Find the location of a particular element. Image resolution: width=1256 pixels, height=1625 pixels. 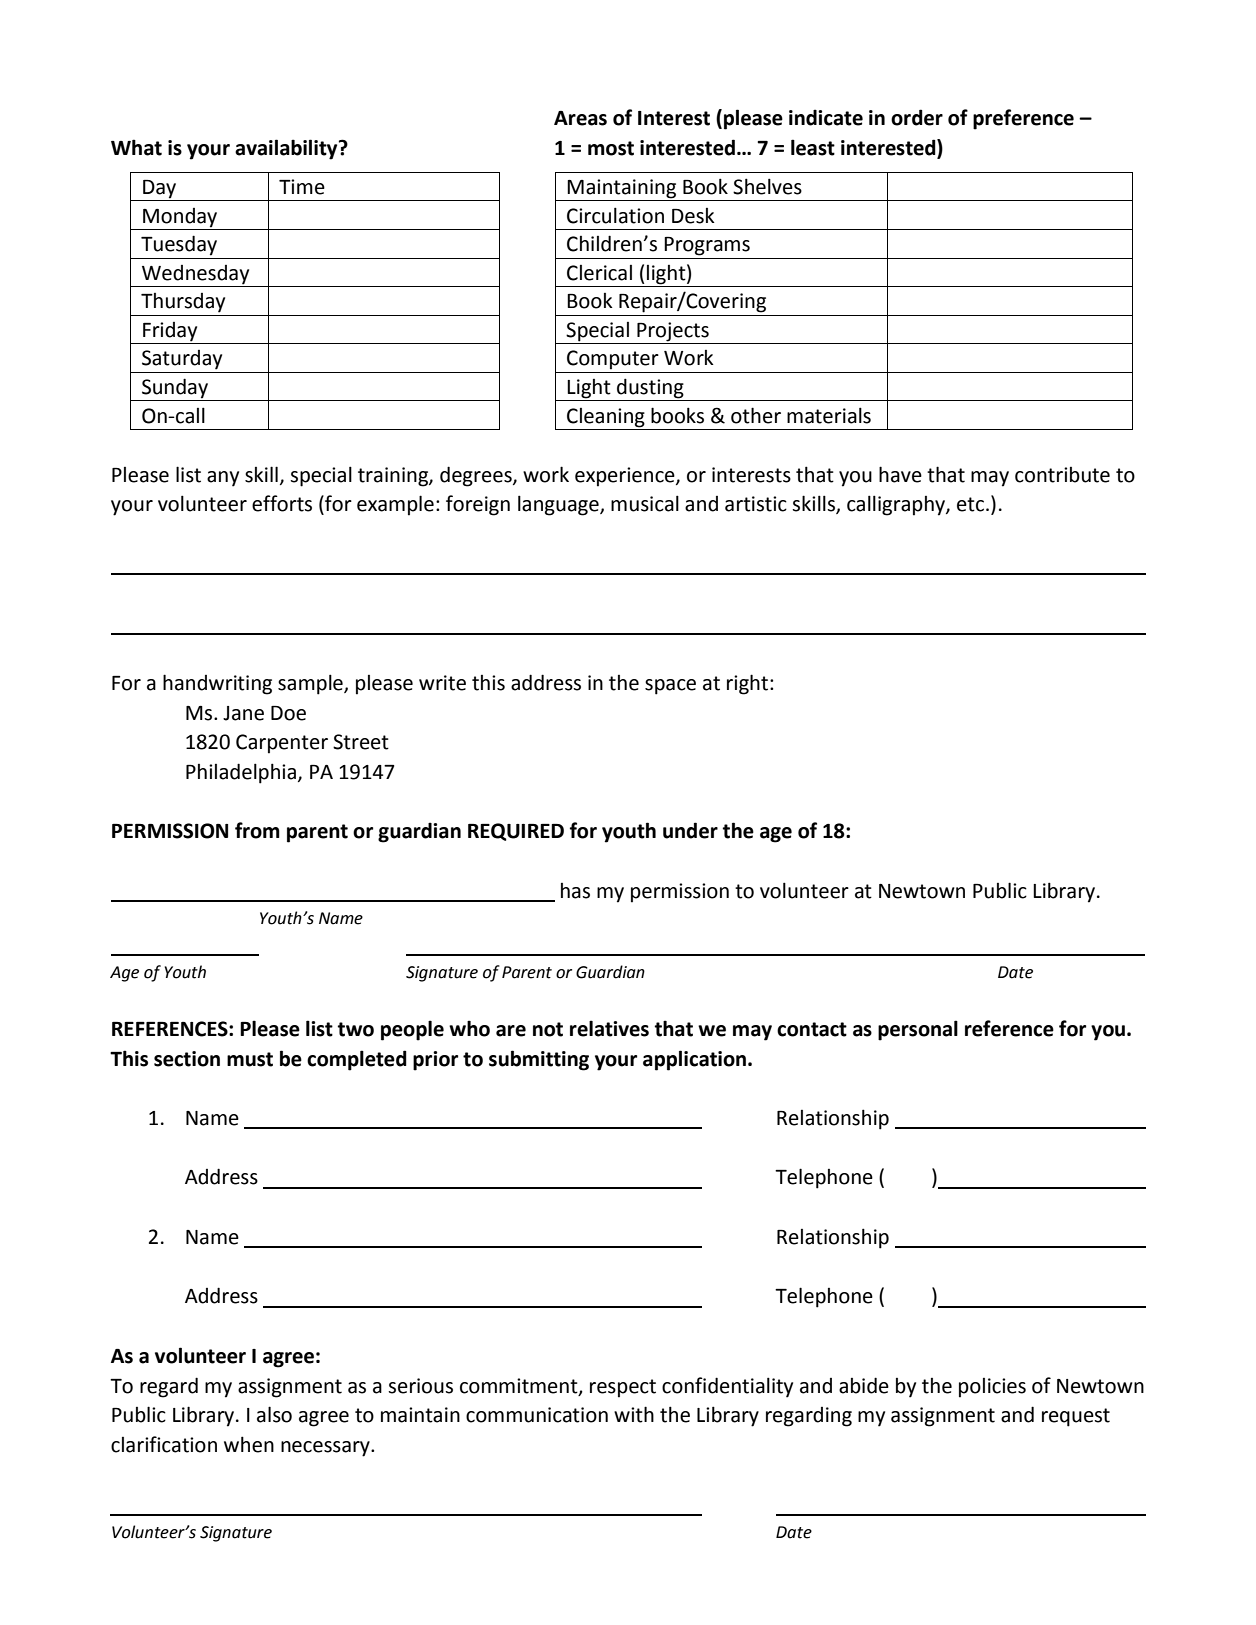

availability is located at coordinates (287, 149).
